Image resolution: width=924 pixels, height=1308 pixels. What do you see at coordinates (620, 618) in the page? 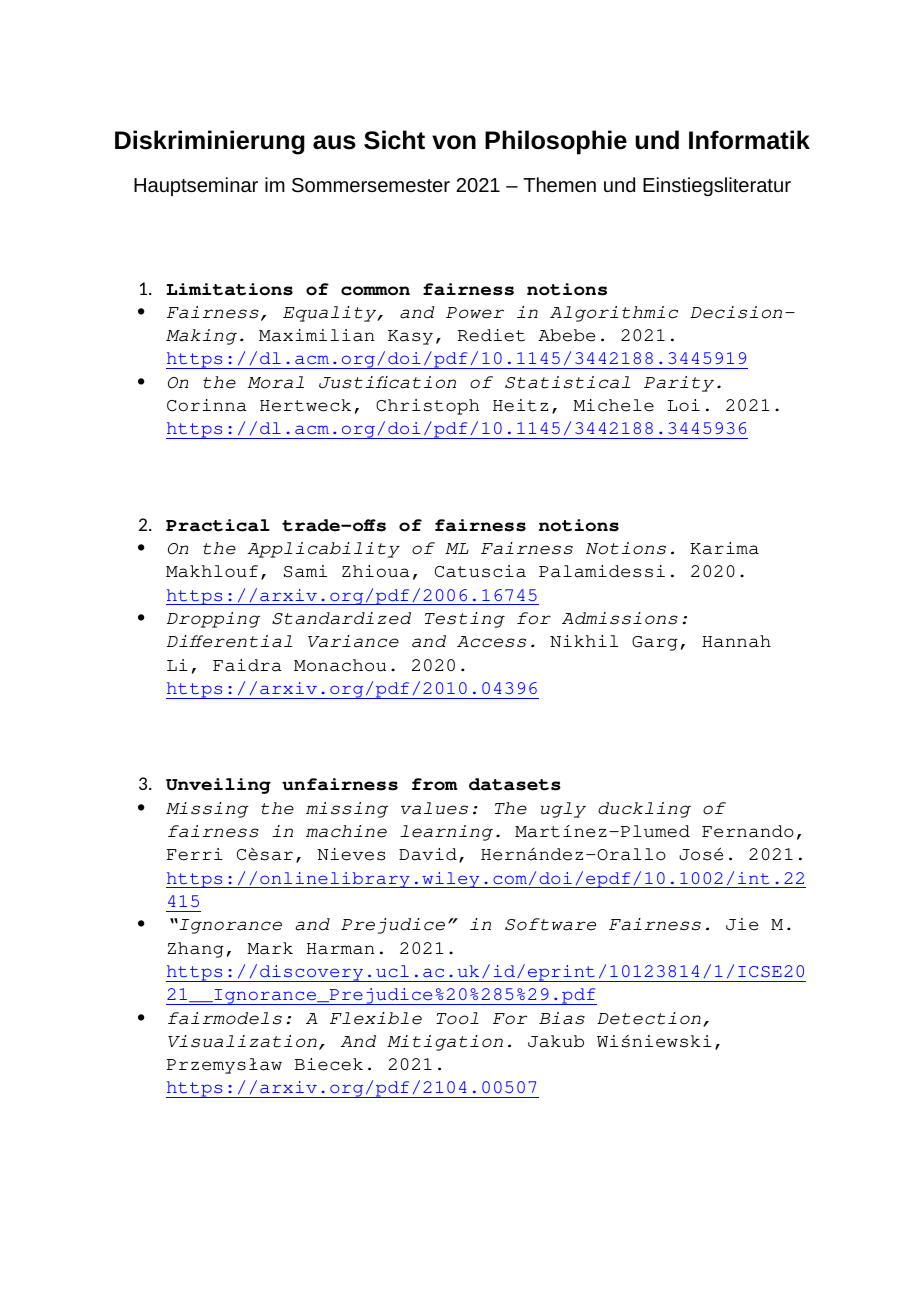
I see `Admissions` at bounding box center [620, 618].
